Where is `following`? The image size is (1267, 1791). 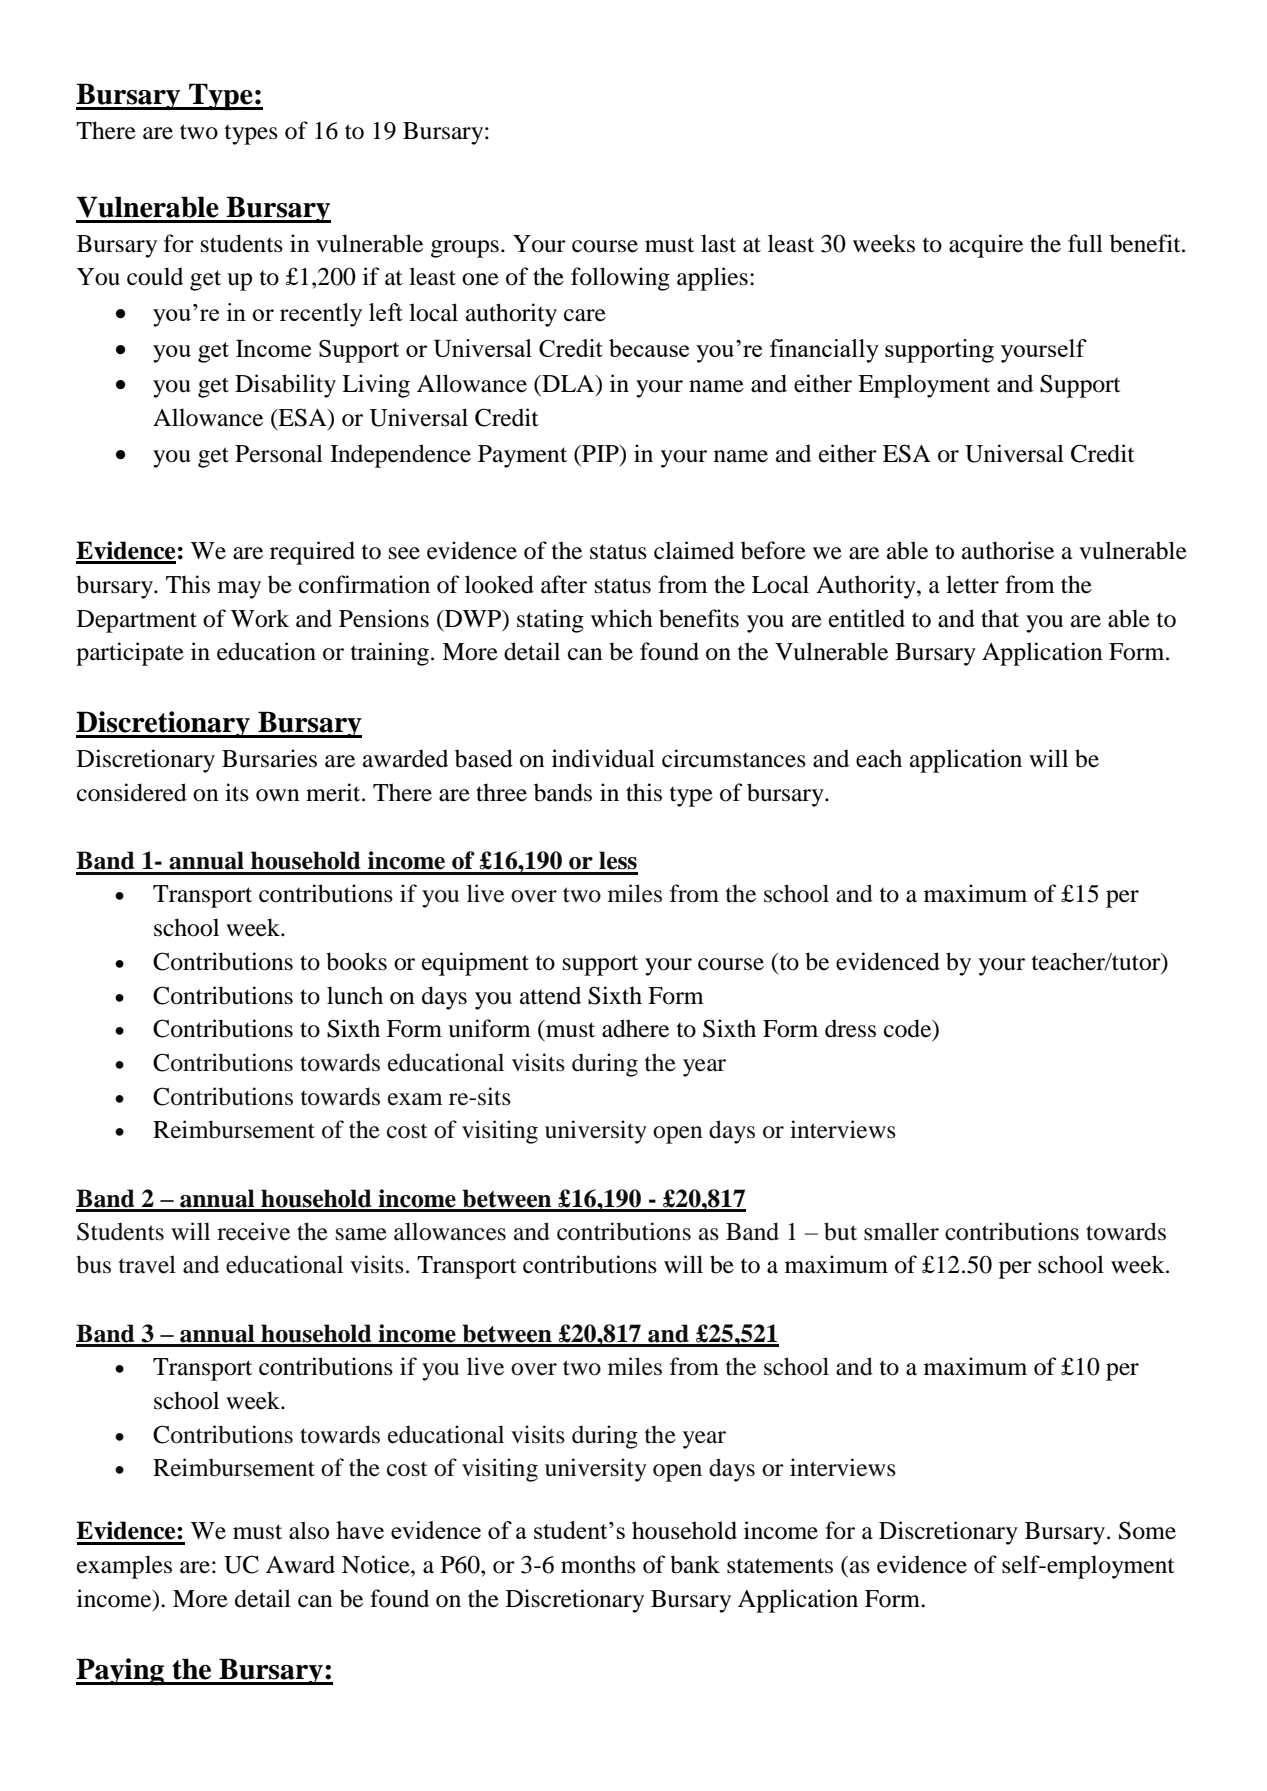
following is located at coordinates (620, 279).
